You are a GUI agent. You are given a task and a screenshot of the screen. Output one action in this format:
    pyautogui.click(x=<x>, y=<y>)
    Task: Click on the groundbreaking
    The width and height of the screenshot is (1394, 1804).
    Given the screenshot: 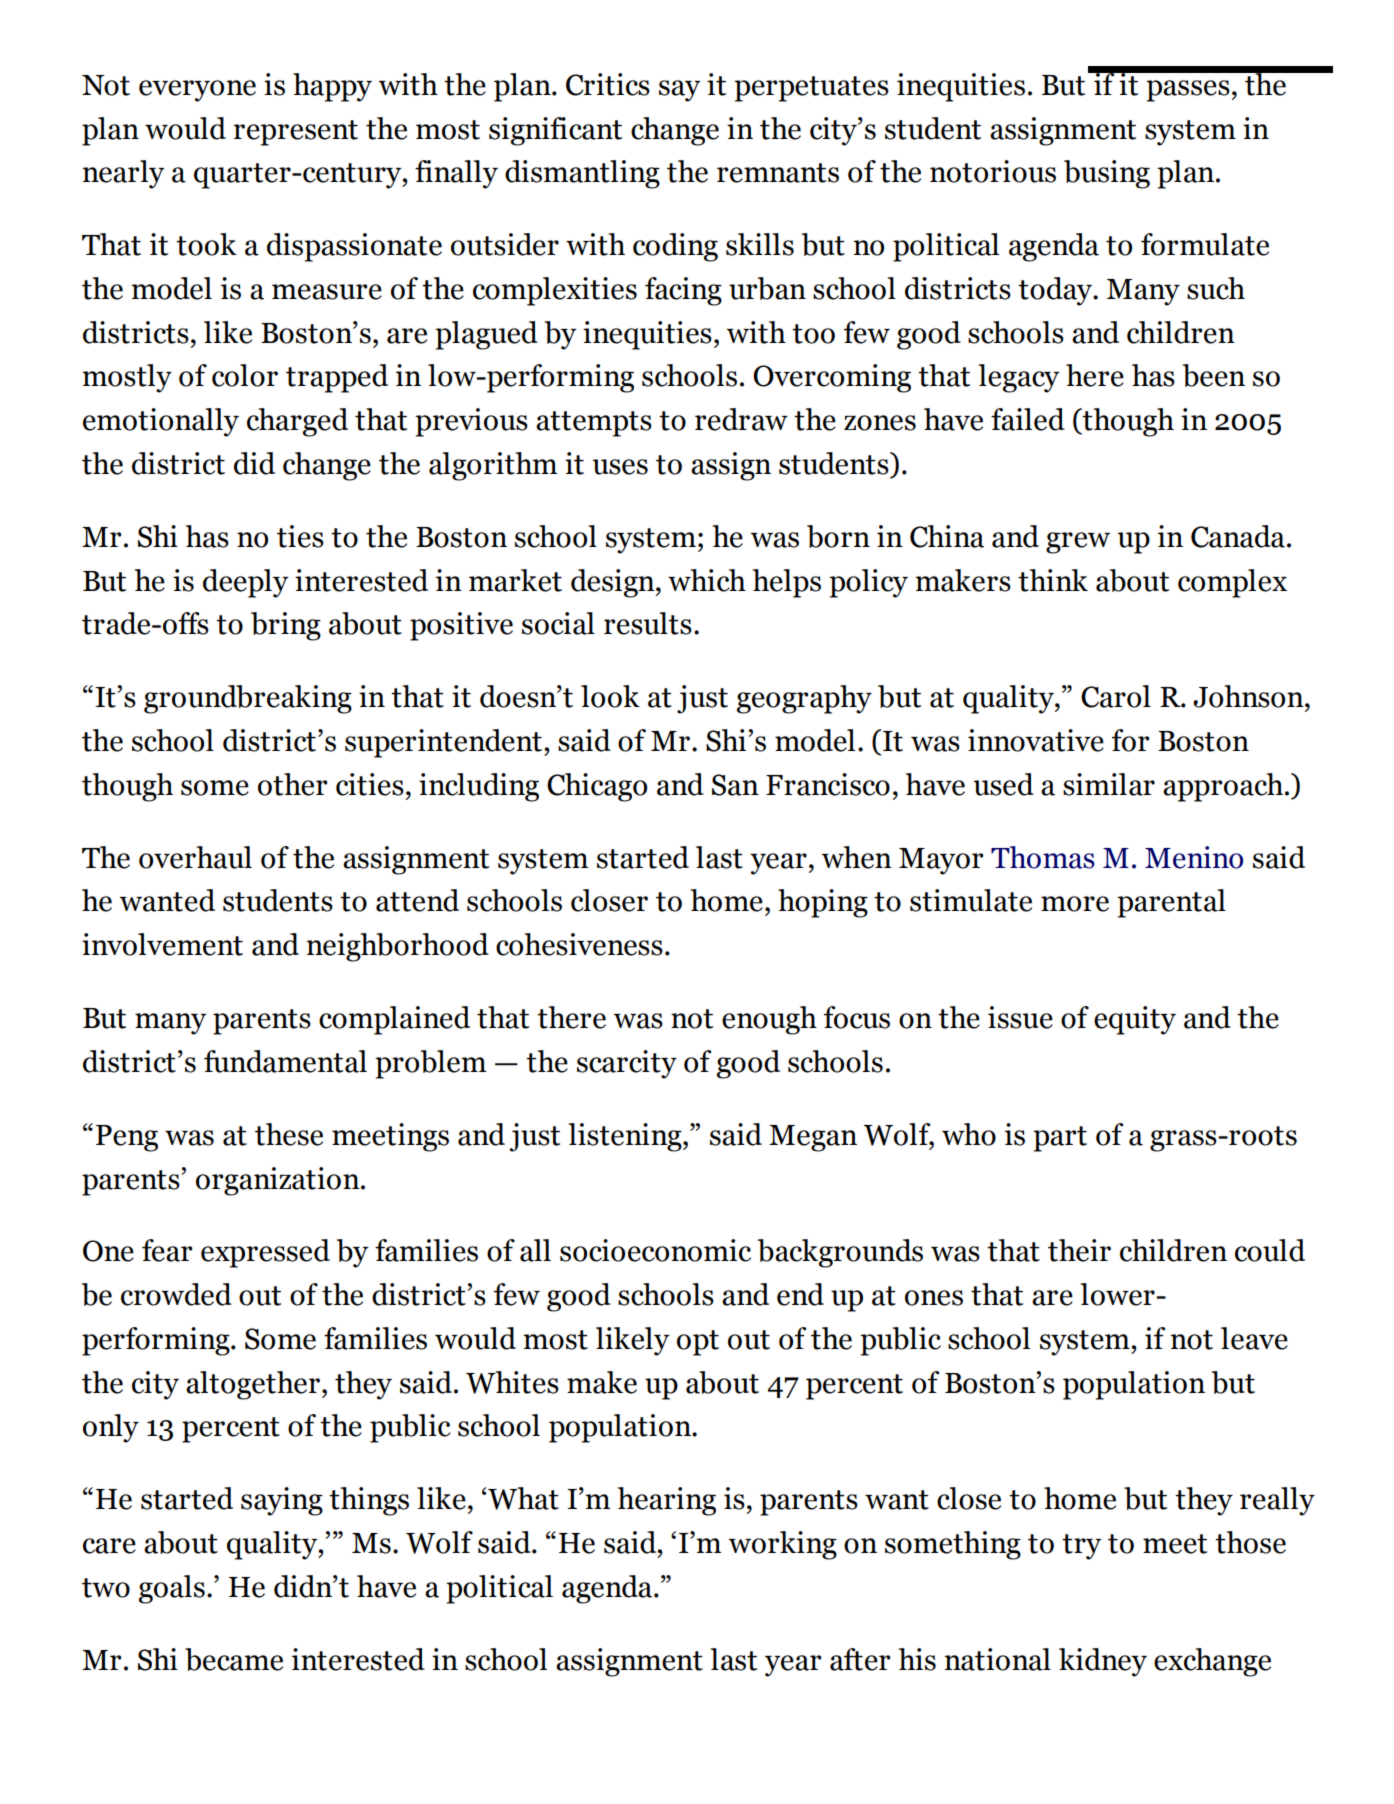 What is the action you would take?
    pyautogui.click(x=248, y=699)
